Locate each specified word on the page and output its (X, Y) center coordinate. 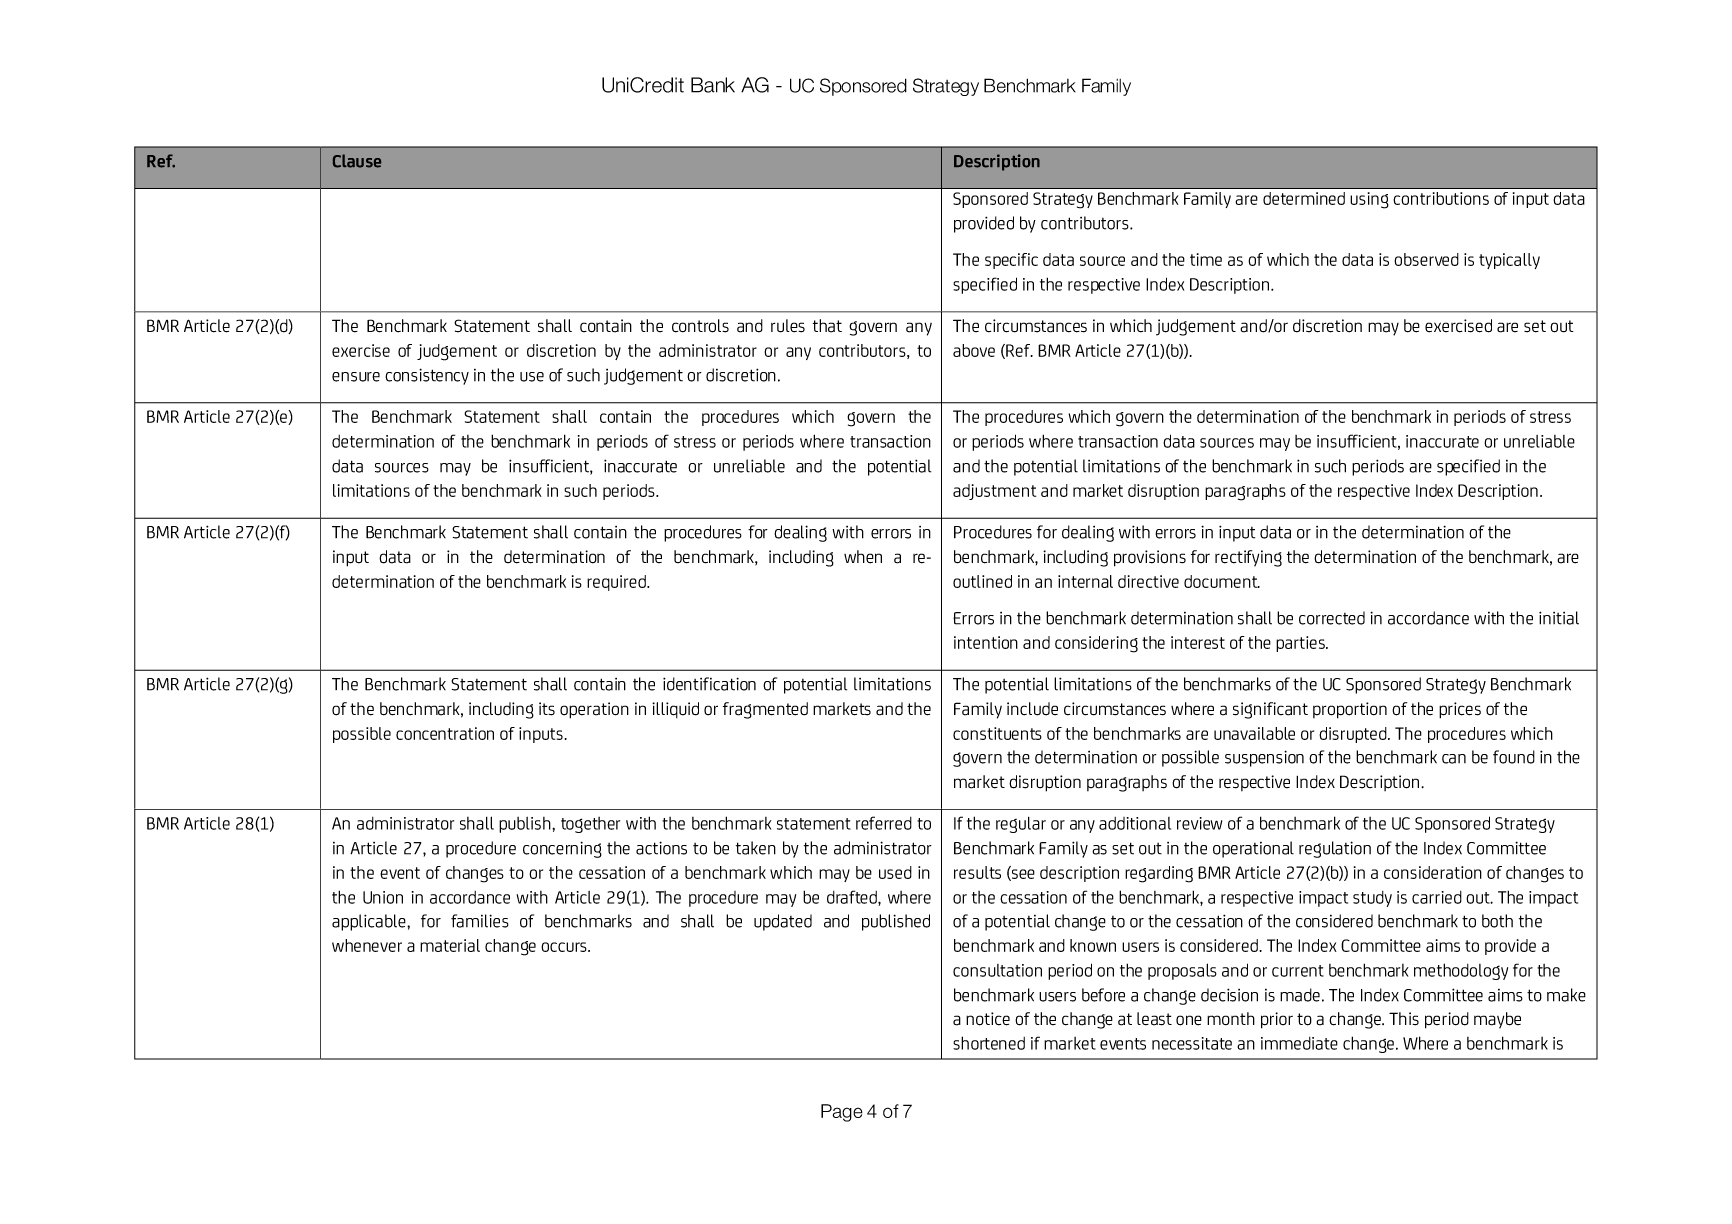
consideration (1433, 872)
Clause (357, 161)
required (617, 583)
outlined (982, 581)
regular (1021, 825)
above (974, 350)
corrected (1332, 618)
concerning (562, 849)
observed (1426, 259)
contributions (1441, 198)
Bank (713, 85)
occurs (565, 947)
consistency (427, 376)
